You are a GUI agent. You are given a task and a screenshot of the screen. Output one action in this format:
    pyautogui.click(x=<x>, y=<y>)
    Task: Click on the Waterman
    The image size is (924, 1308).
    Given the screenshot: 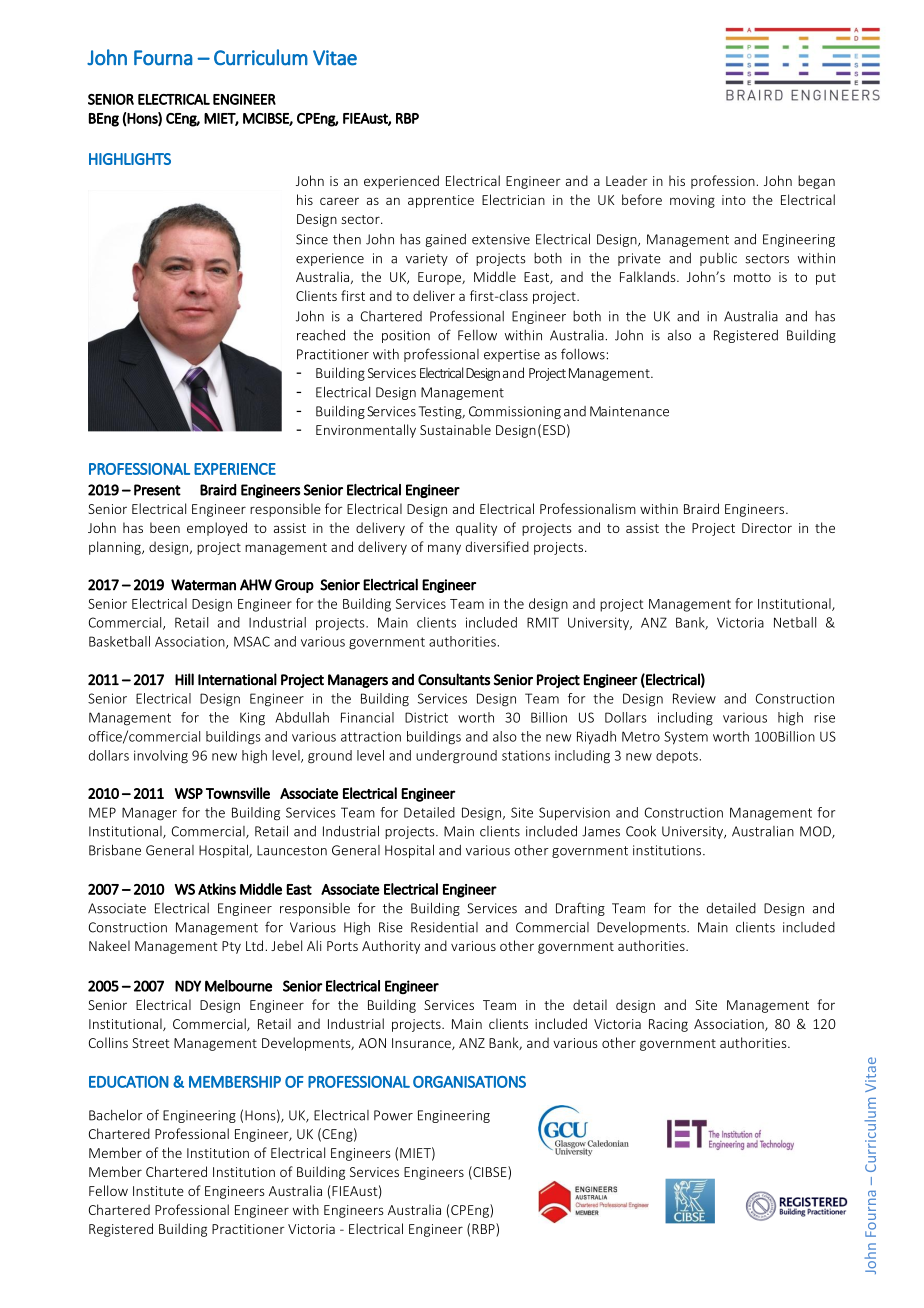 What is the action you would take?
    pyautogui.click(x=203, y=585)
